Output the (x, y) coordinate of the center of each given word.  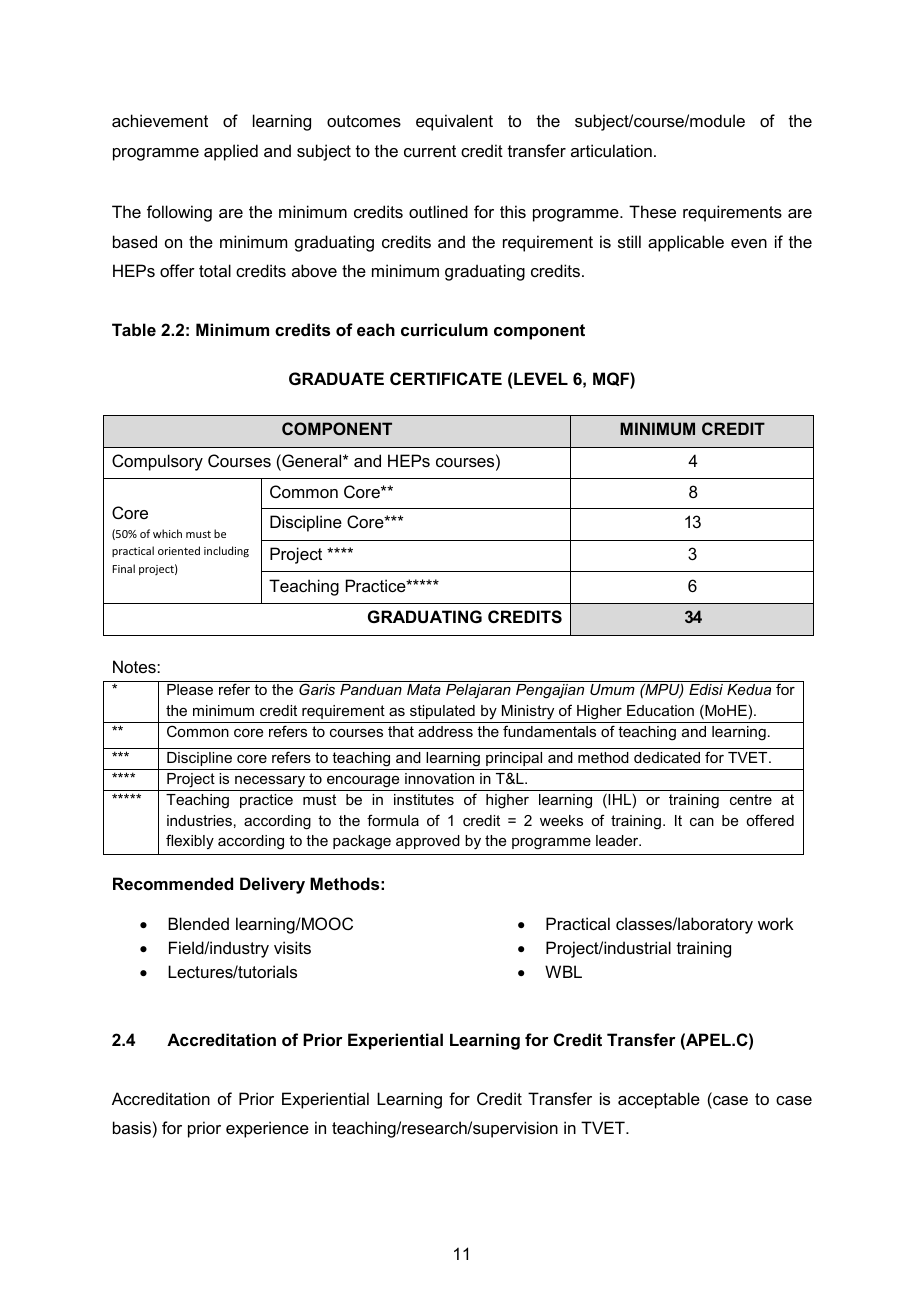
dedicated (667, 757)
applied (231, 152)
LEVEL (541, 378)
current (430, 151)
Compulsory (157, 462)
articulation (611, 150)
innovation (439, 778)
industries (199, 820)
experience (267, 1129)
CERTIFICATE (446, 378)
